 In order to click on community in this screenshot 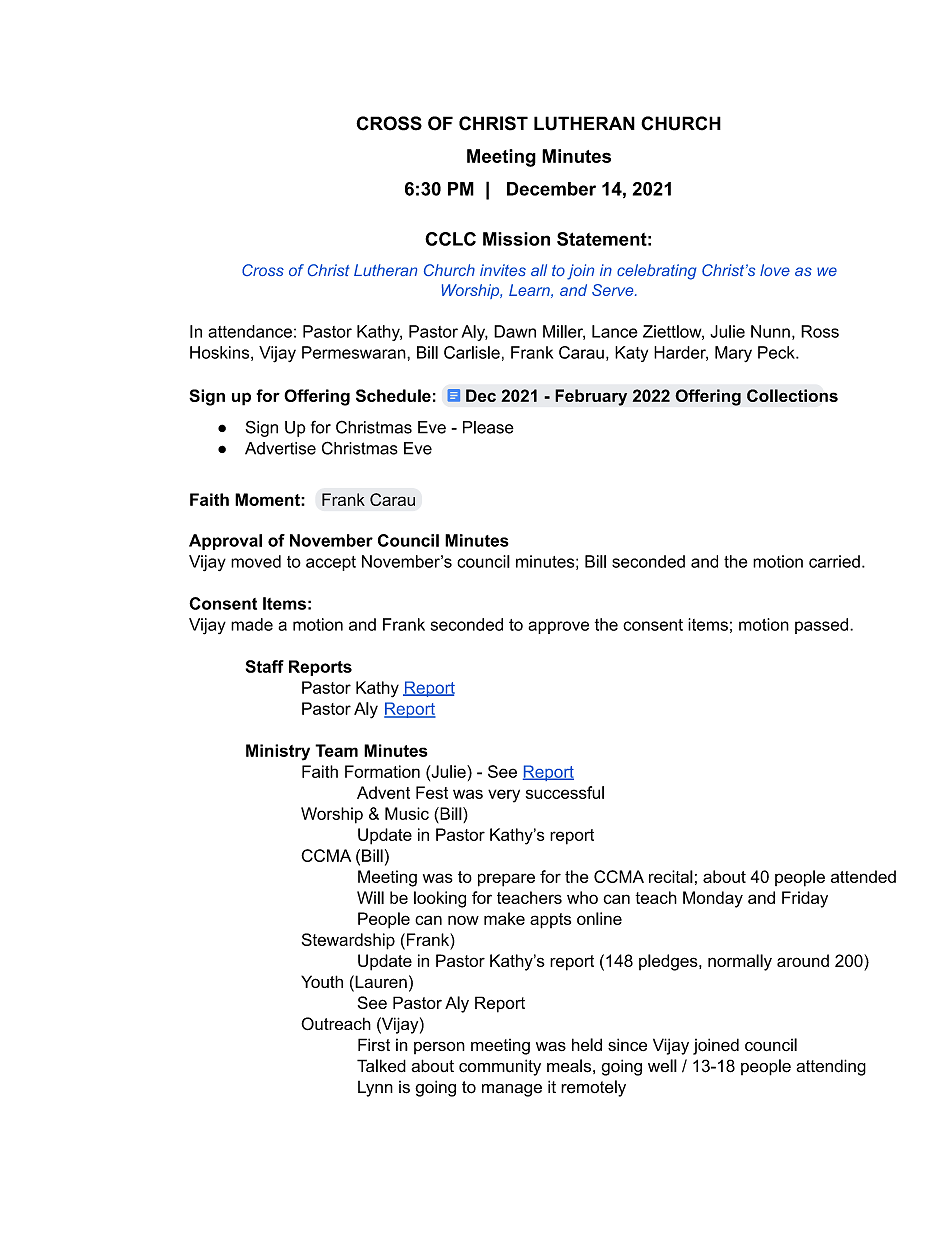, I will do `click(500, 1067)`.
